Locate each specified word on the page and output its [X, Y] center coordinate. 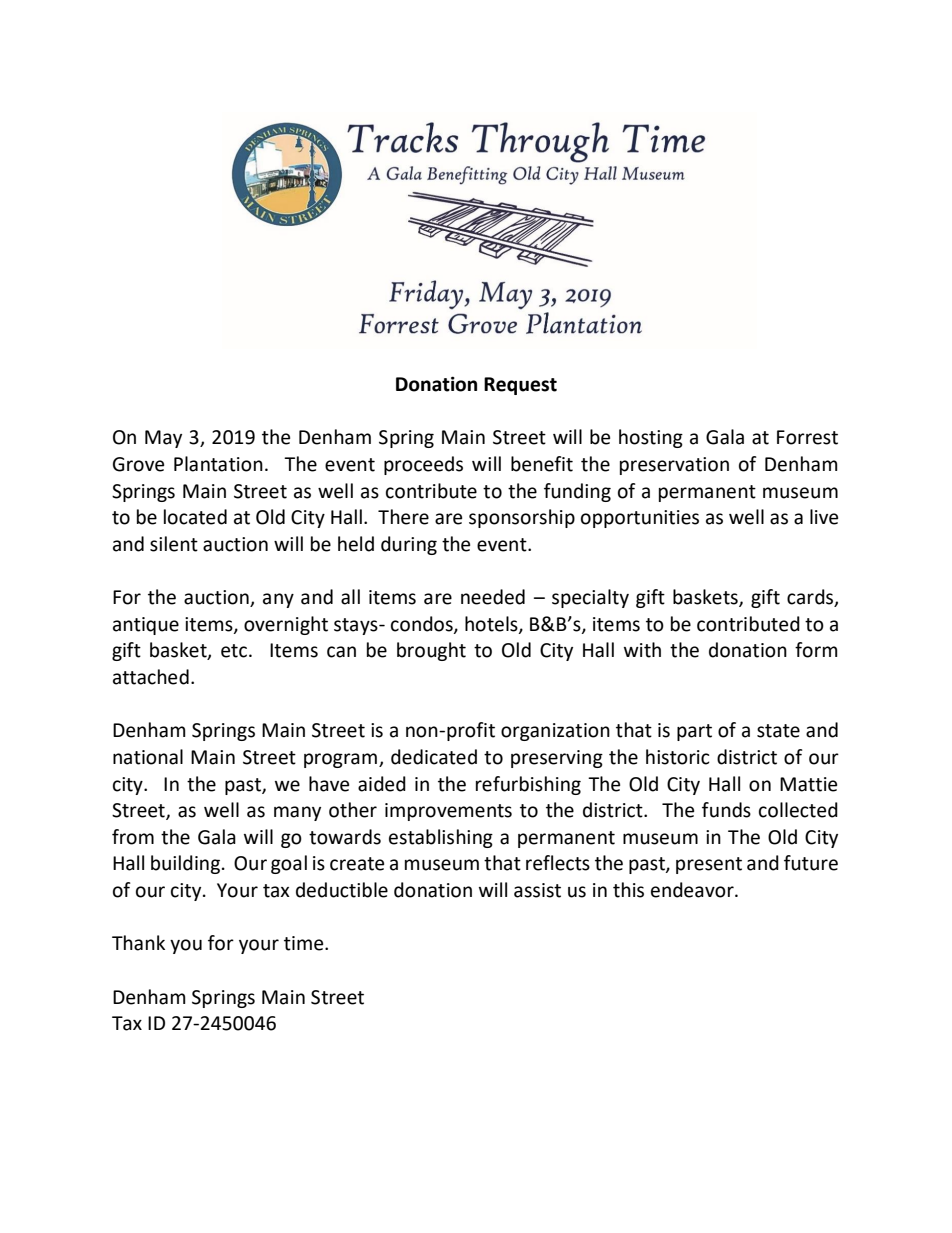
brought [431, 651]
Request [520, 386]
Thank [138, 943]
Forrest [807, 437]
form [816, 650]
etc [234, 651]
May [163, 439]
